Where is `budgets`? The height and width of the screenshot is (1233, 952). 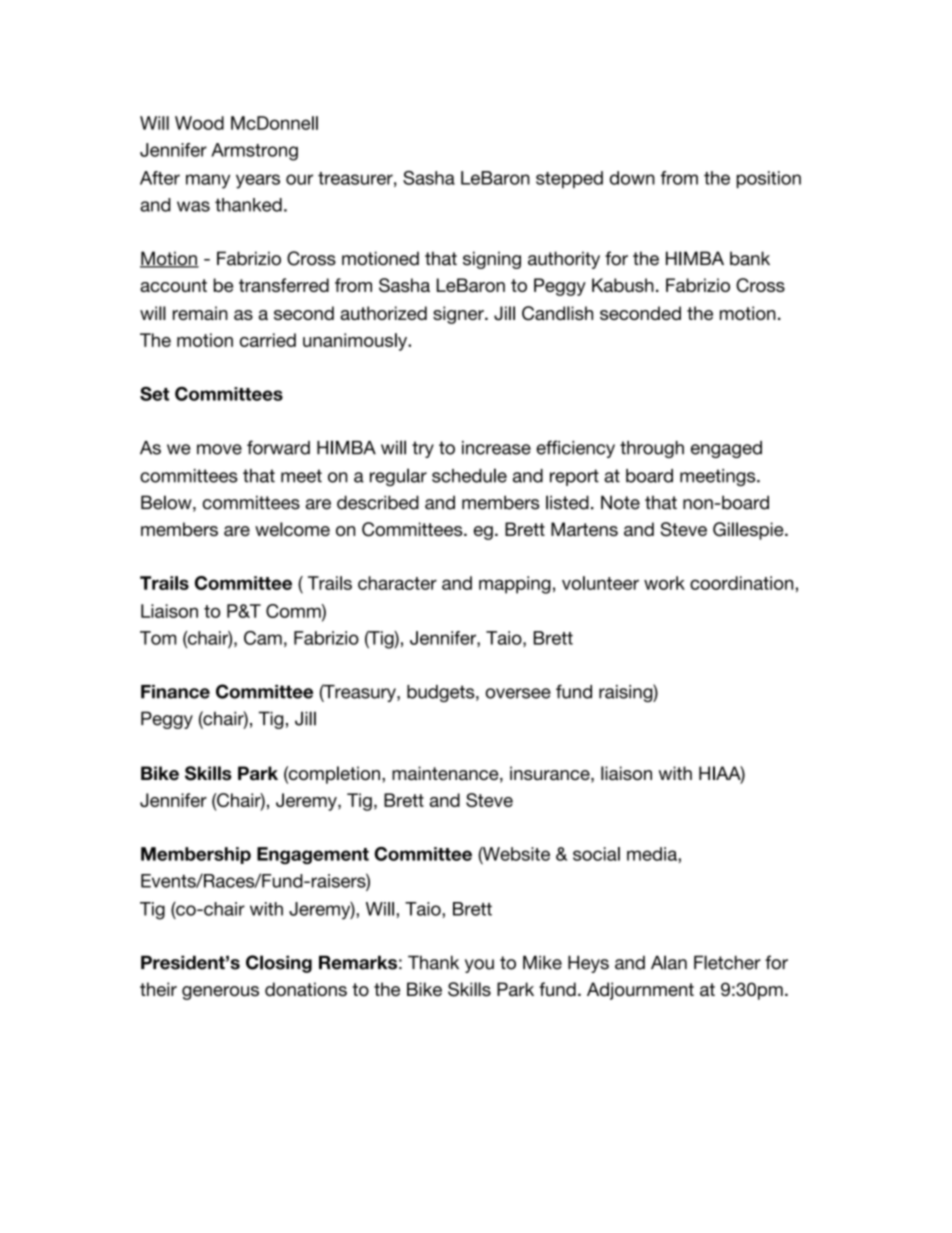 budgets is located at coordinates (442, 693).
